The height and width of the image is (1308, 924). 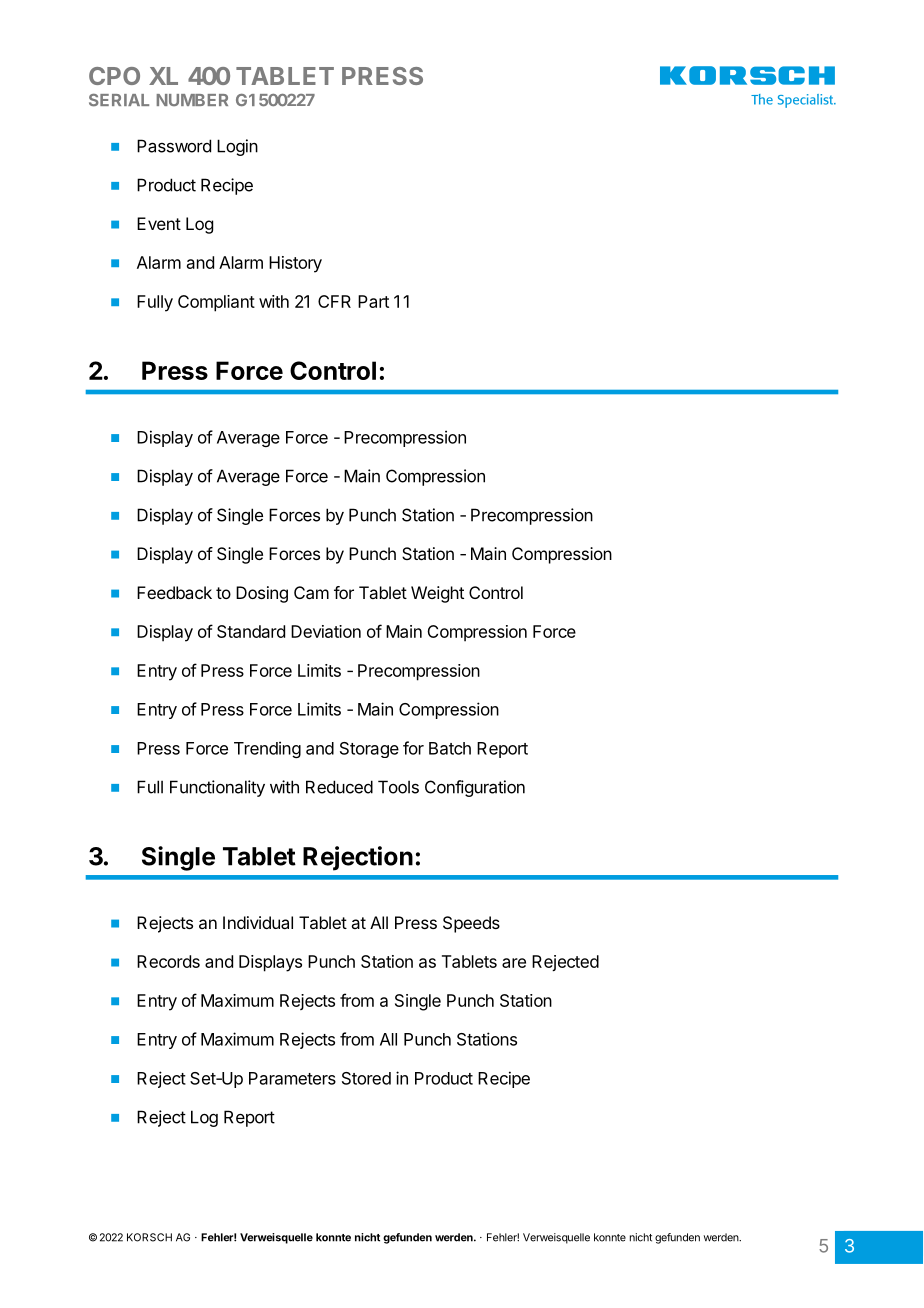 I want to click on Cam, so click(x=311, y=592).
